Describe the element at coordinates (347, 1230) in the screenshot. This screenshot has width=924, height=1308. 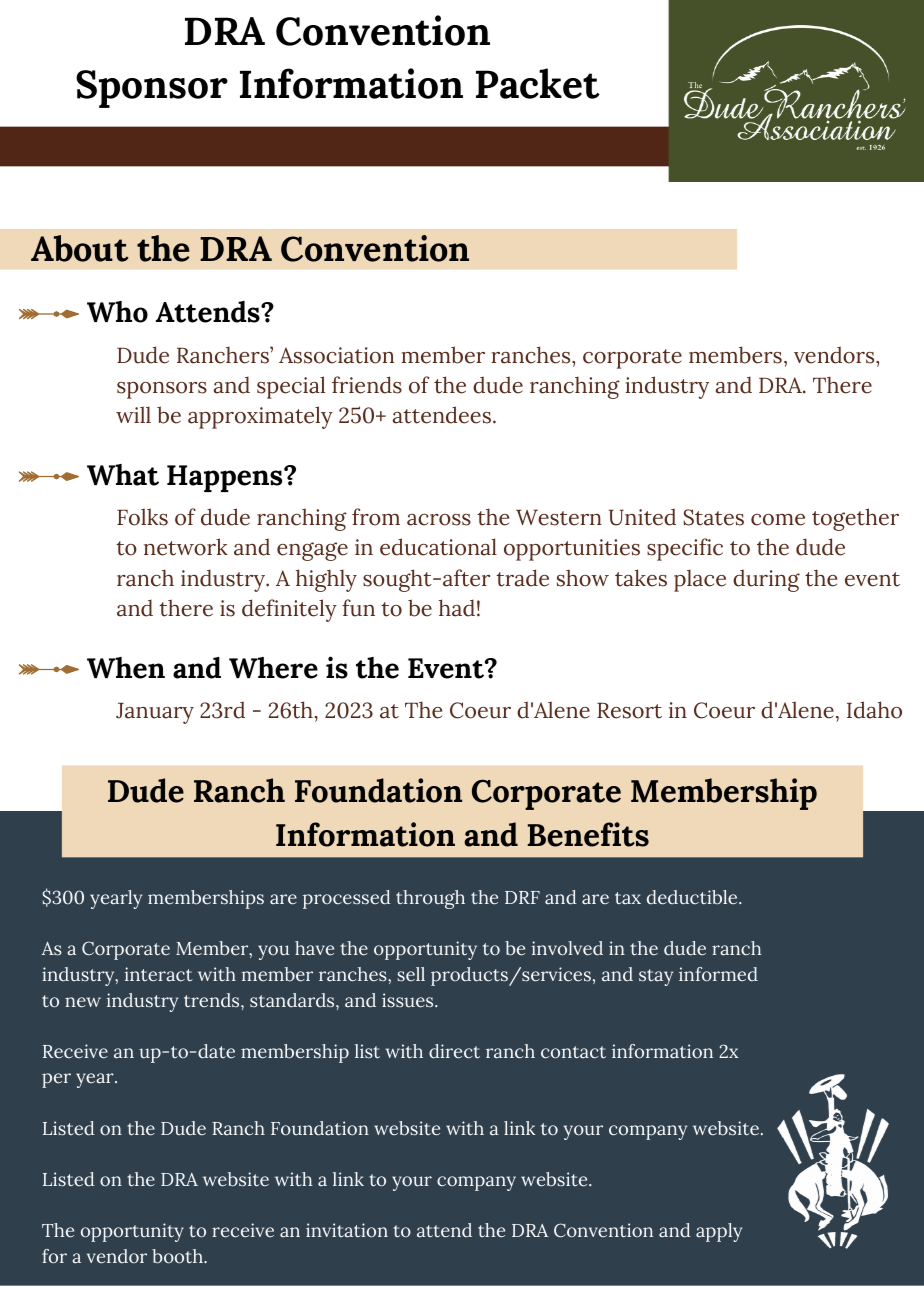
I see `invitation` at that location.
